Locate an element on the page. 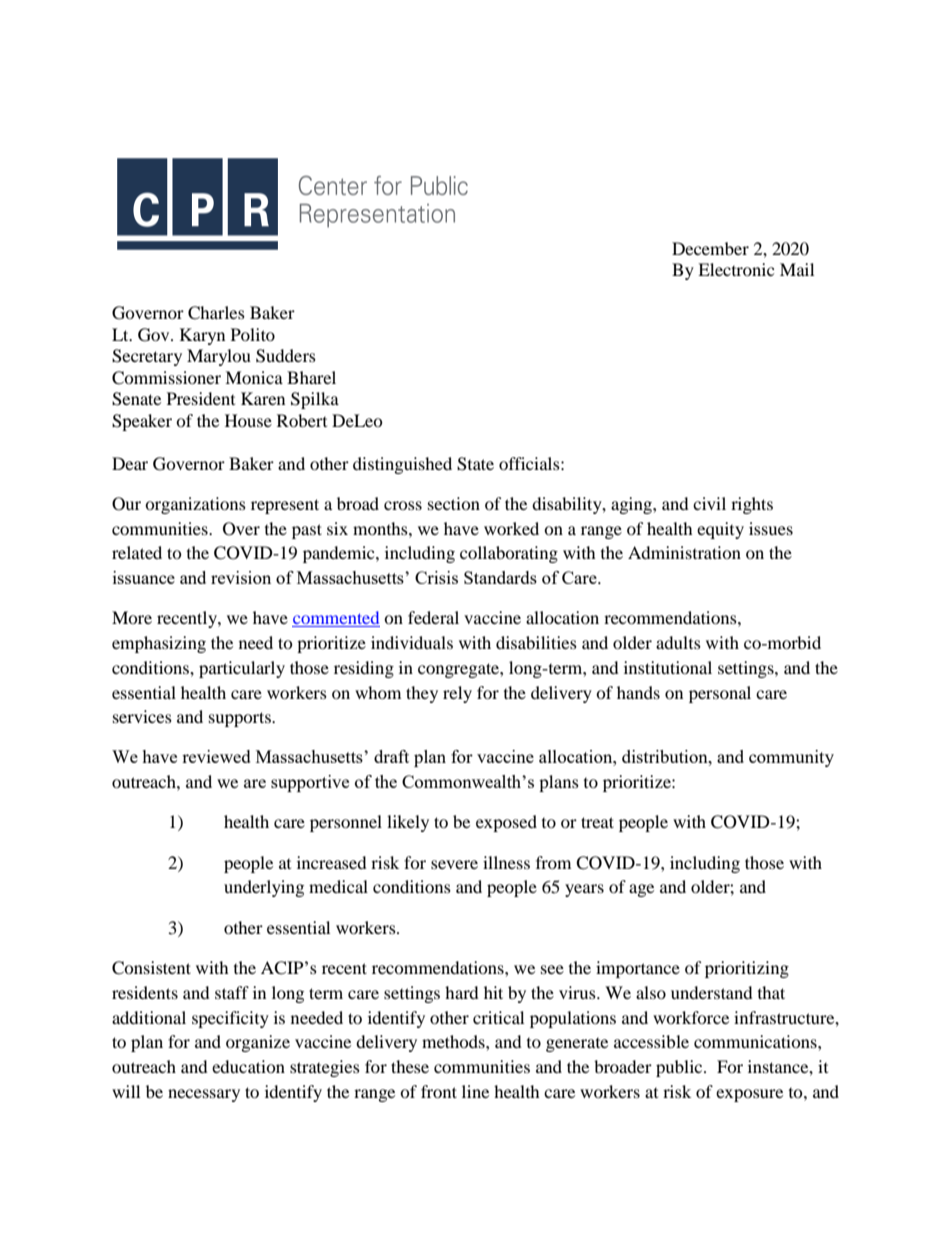 The image size is (952, 1233). community is located at coordinates (791, 758).
